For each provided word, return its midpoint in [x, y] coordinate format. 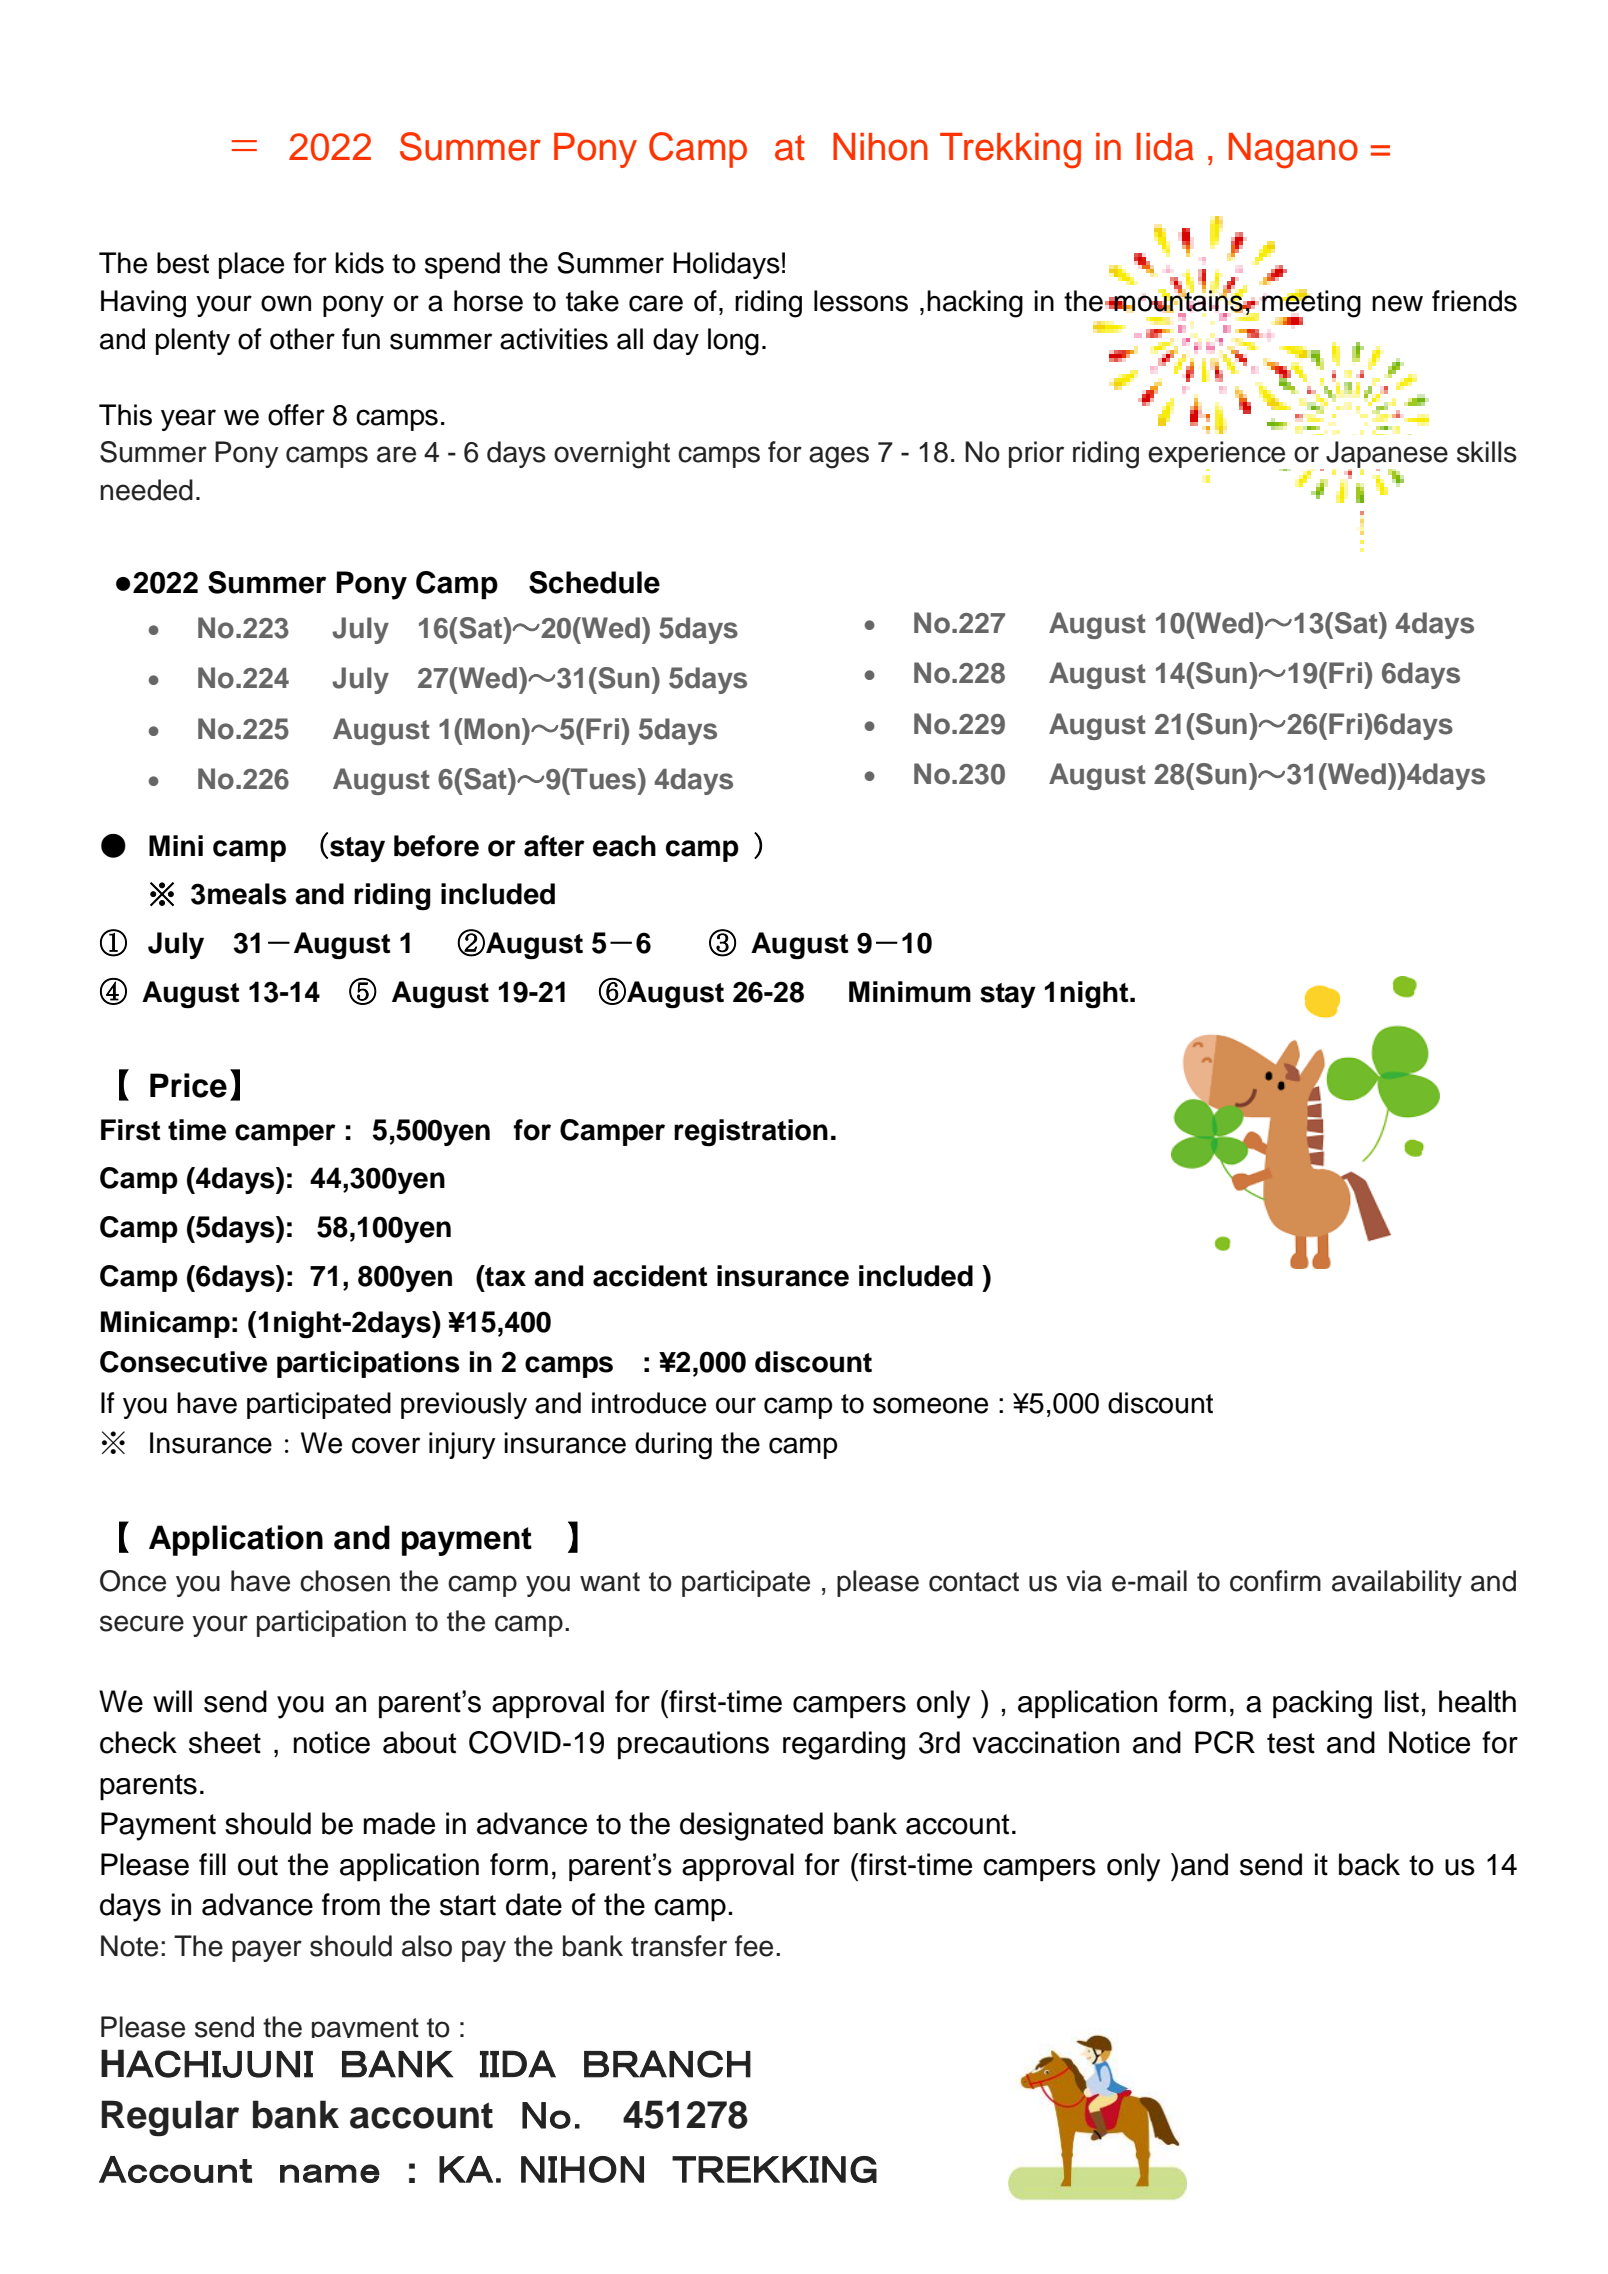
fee [754, 1946]
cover [386, 1445]
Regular [170, 2118]
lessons [861, 301]
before [436, 846]
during [673, 1446]
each [624, 846]
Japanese [1387, 456]
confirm [1275, 1581]
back [1369, 1864]
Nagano [1293, 151]
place [251, 265]
